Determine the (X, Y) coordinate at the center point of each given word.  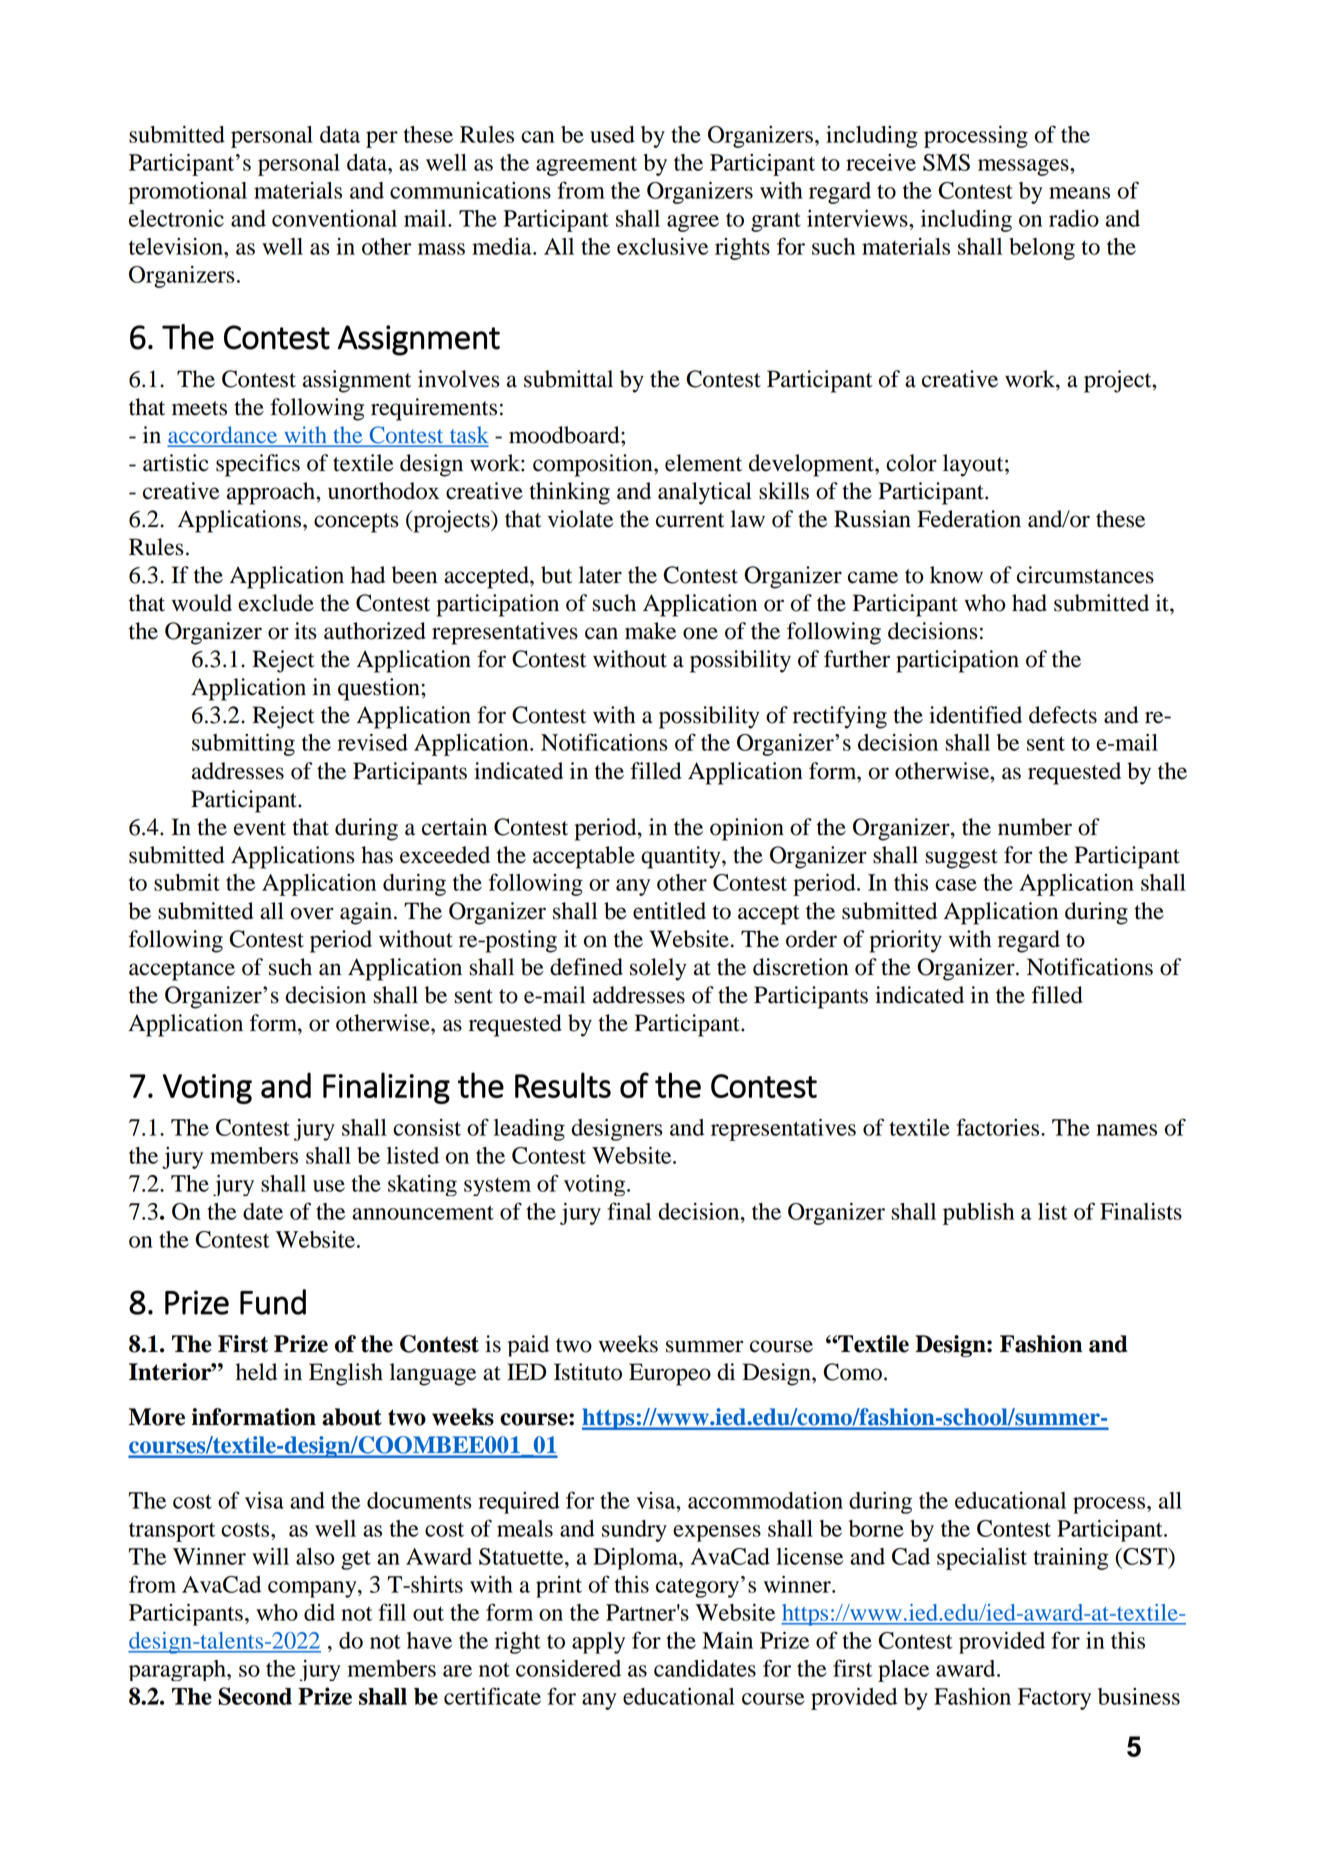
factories (999, 1127)
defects (1063, 715)
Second (255, 1696)
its (305, 631)
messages (1024, 167)
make (650, 631)
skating (422, 1185)
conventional (334, 218)
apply (598, 1643)
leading (529, 1130)
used (612, 134)
